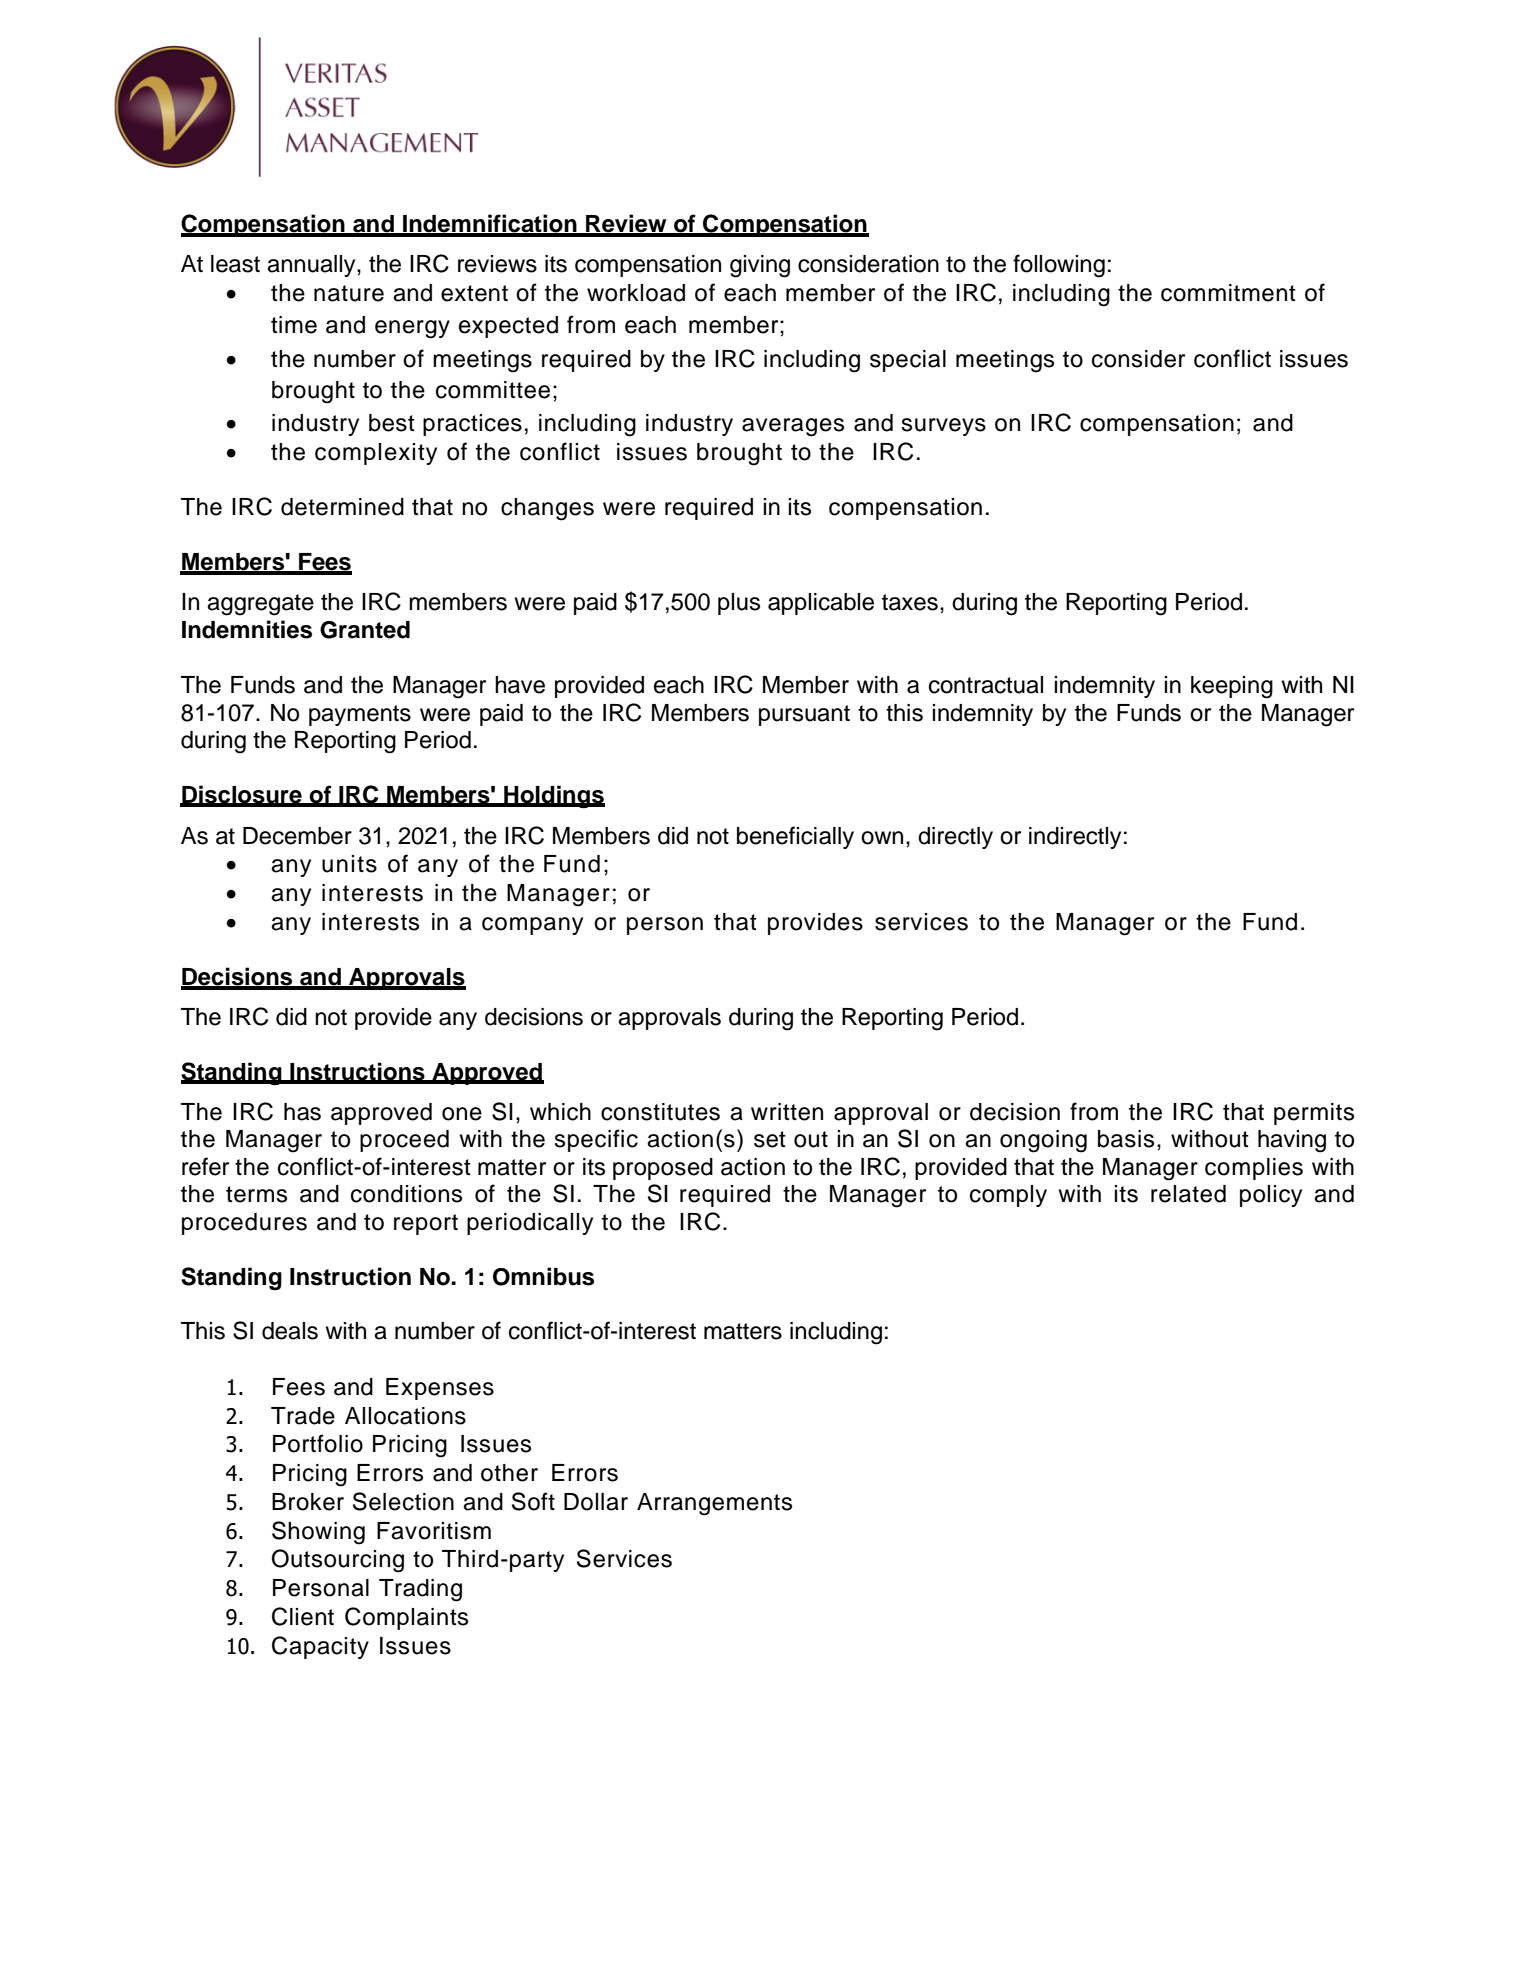  Describe the element at coordinates (290, 1331) in the document. I see `deals` at that location.
